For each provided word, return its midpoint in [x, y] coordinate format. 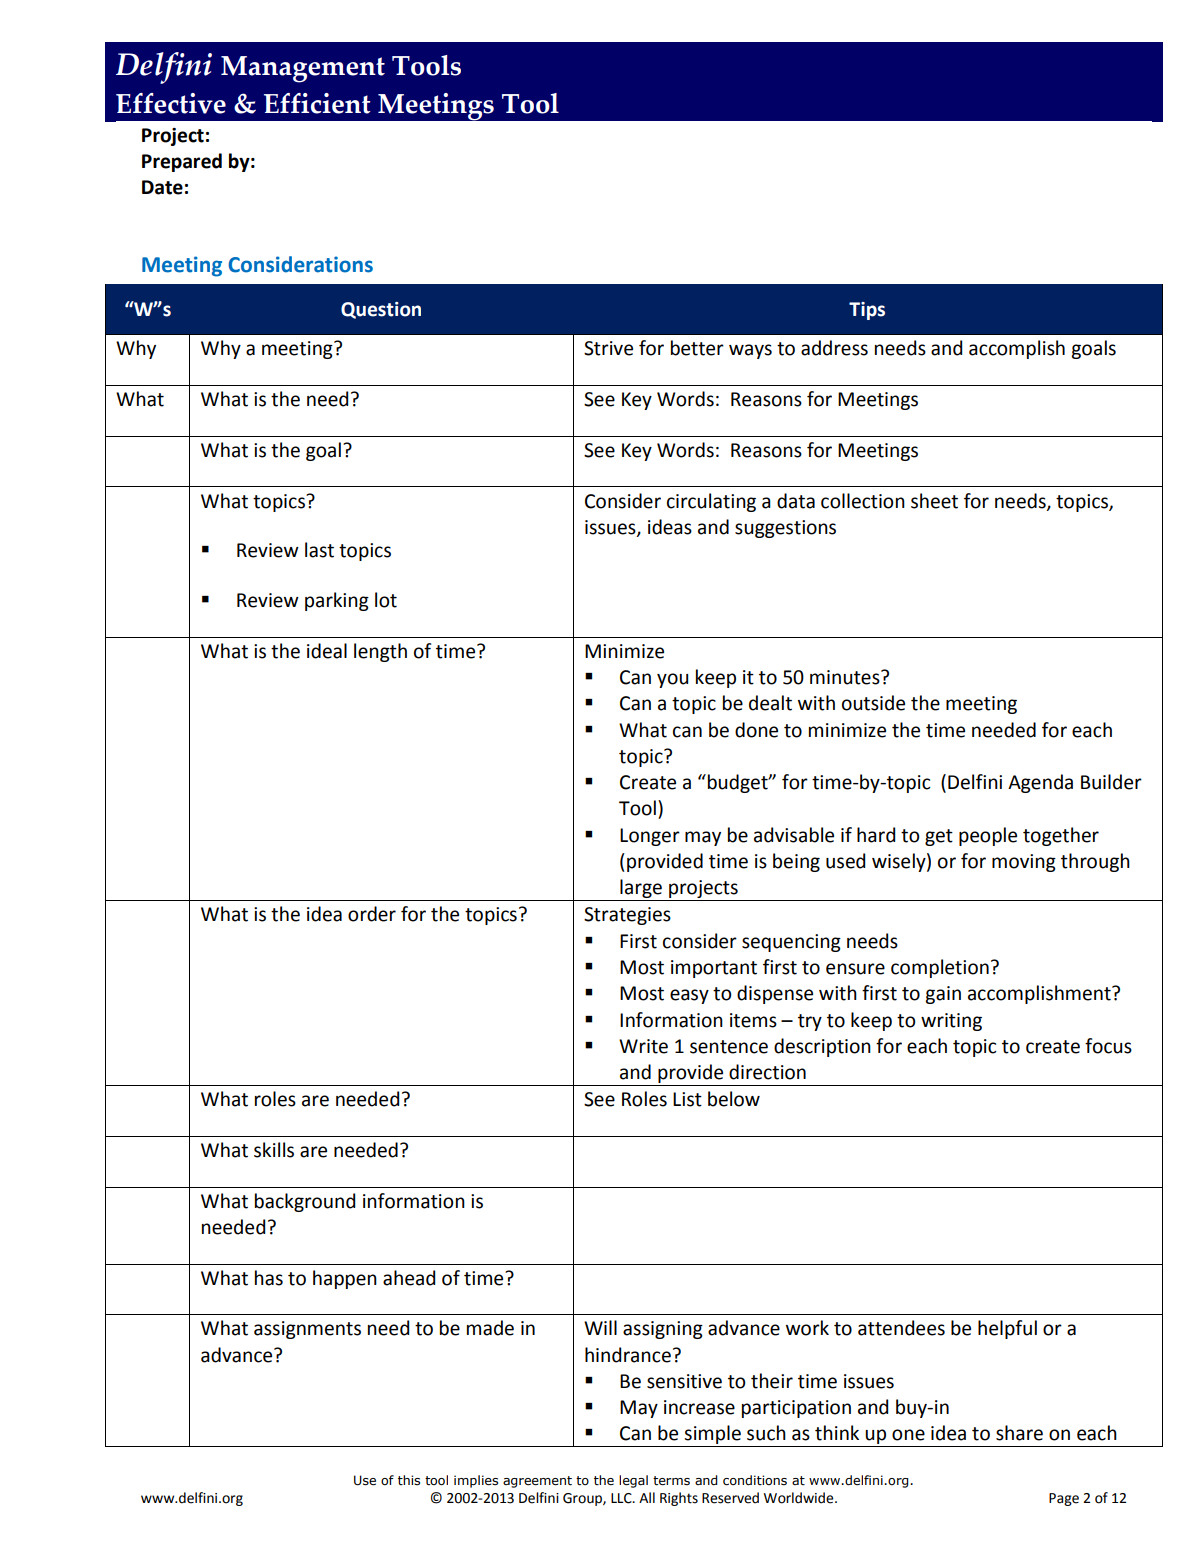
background [305, 1202]
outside [873, 703]
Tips [867, 311]
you [672, 680]
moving [1024, 863]
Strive [608, 348]
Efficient [317, 103]
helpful [1007, 1329]
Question [381, 310]
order [372, 914]
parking [337, 601]
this [409, 1480]
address [834, 348]
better [697, 348]
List [687, 1099]
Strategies [627, 916]
